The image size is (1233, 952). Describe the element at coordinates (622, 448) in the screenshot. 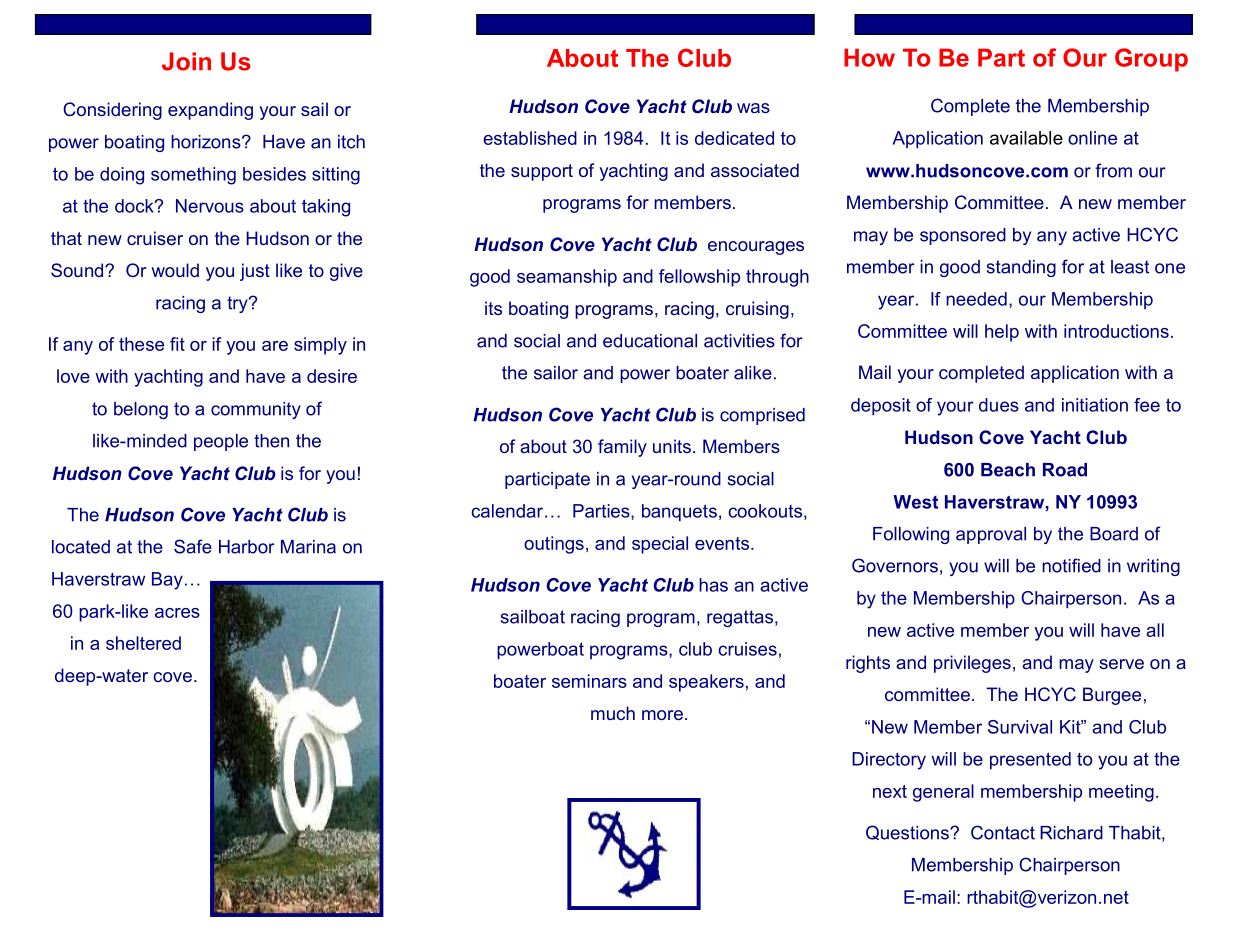

I see `family` at that location.
